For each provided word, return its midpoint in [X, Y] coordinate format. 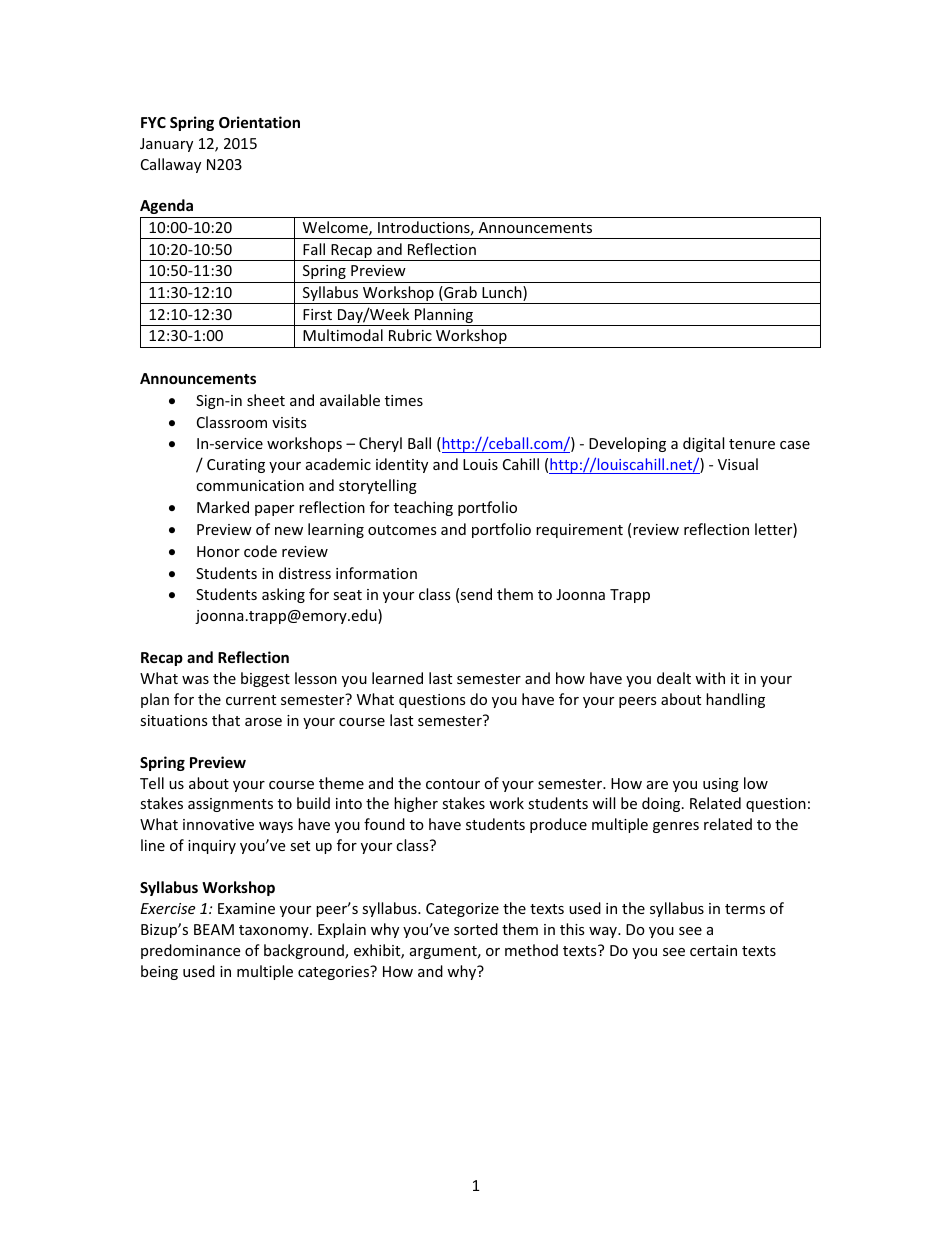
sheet [266, 400]
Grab [459, 293]
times [404, 400]
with [710, 678]
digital [703, 444]
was [195, 680]
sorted [476, 929]
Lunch [503, 293]
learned [397, 678]
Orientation [259, 122]
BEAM [214, 929]
